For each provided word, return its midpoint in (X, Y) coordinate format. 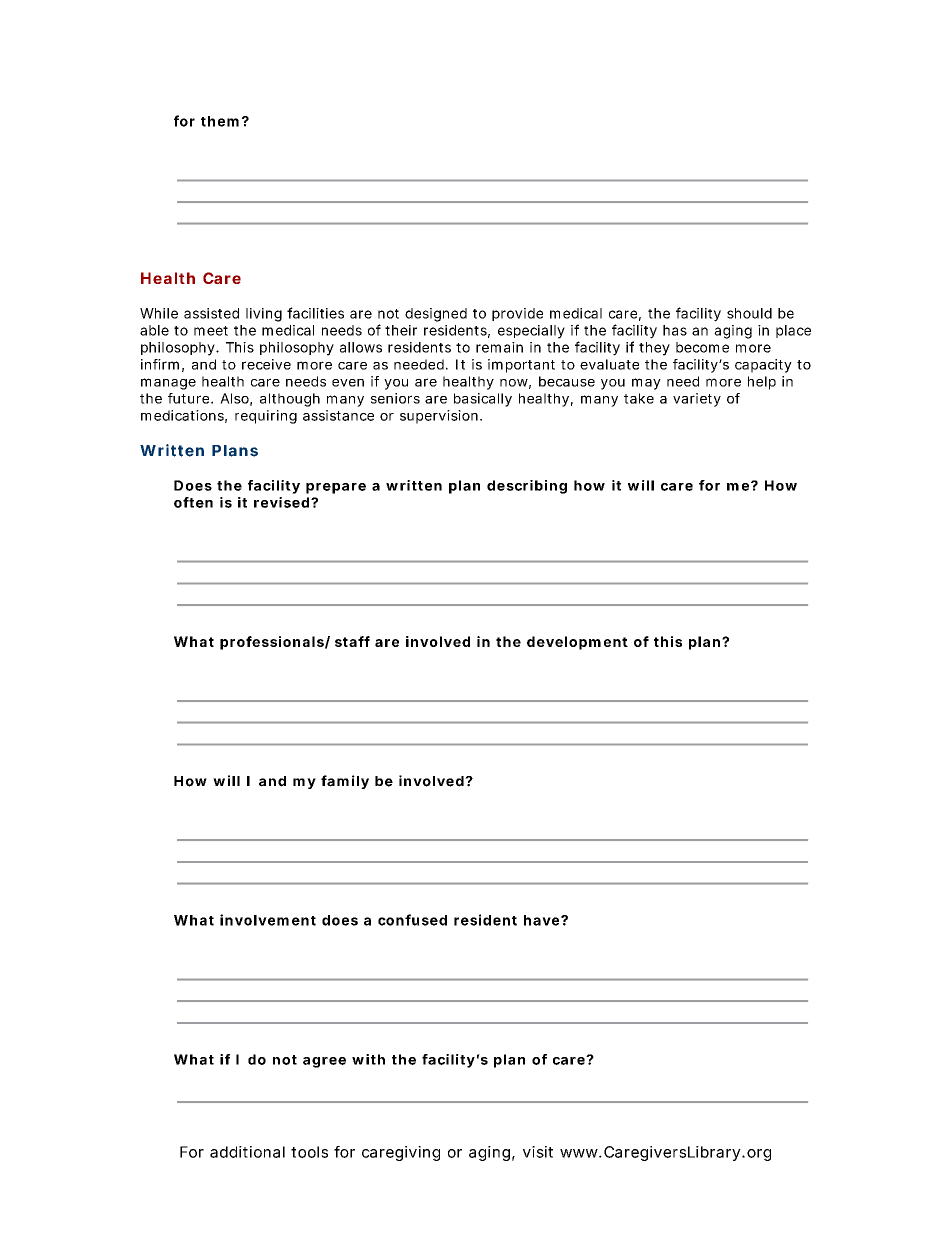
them (220, 121)
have (541, 920)
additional (247, 1152)
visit (538, 1152)
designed (436, 315)
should (749, 313)
